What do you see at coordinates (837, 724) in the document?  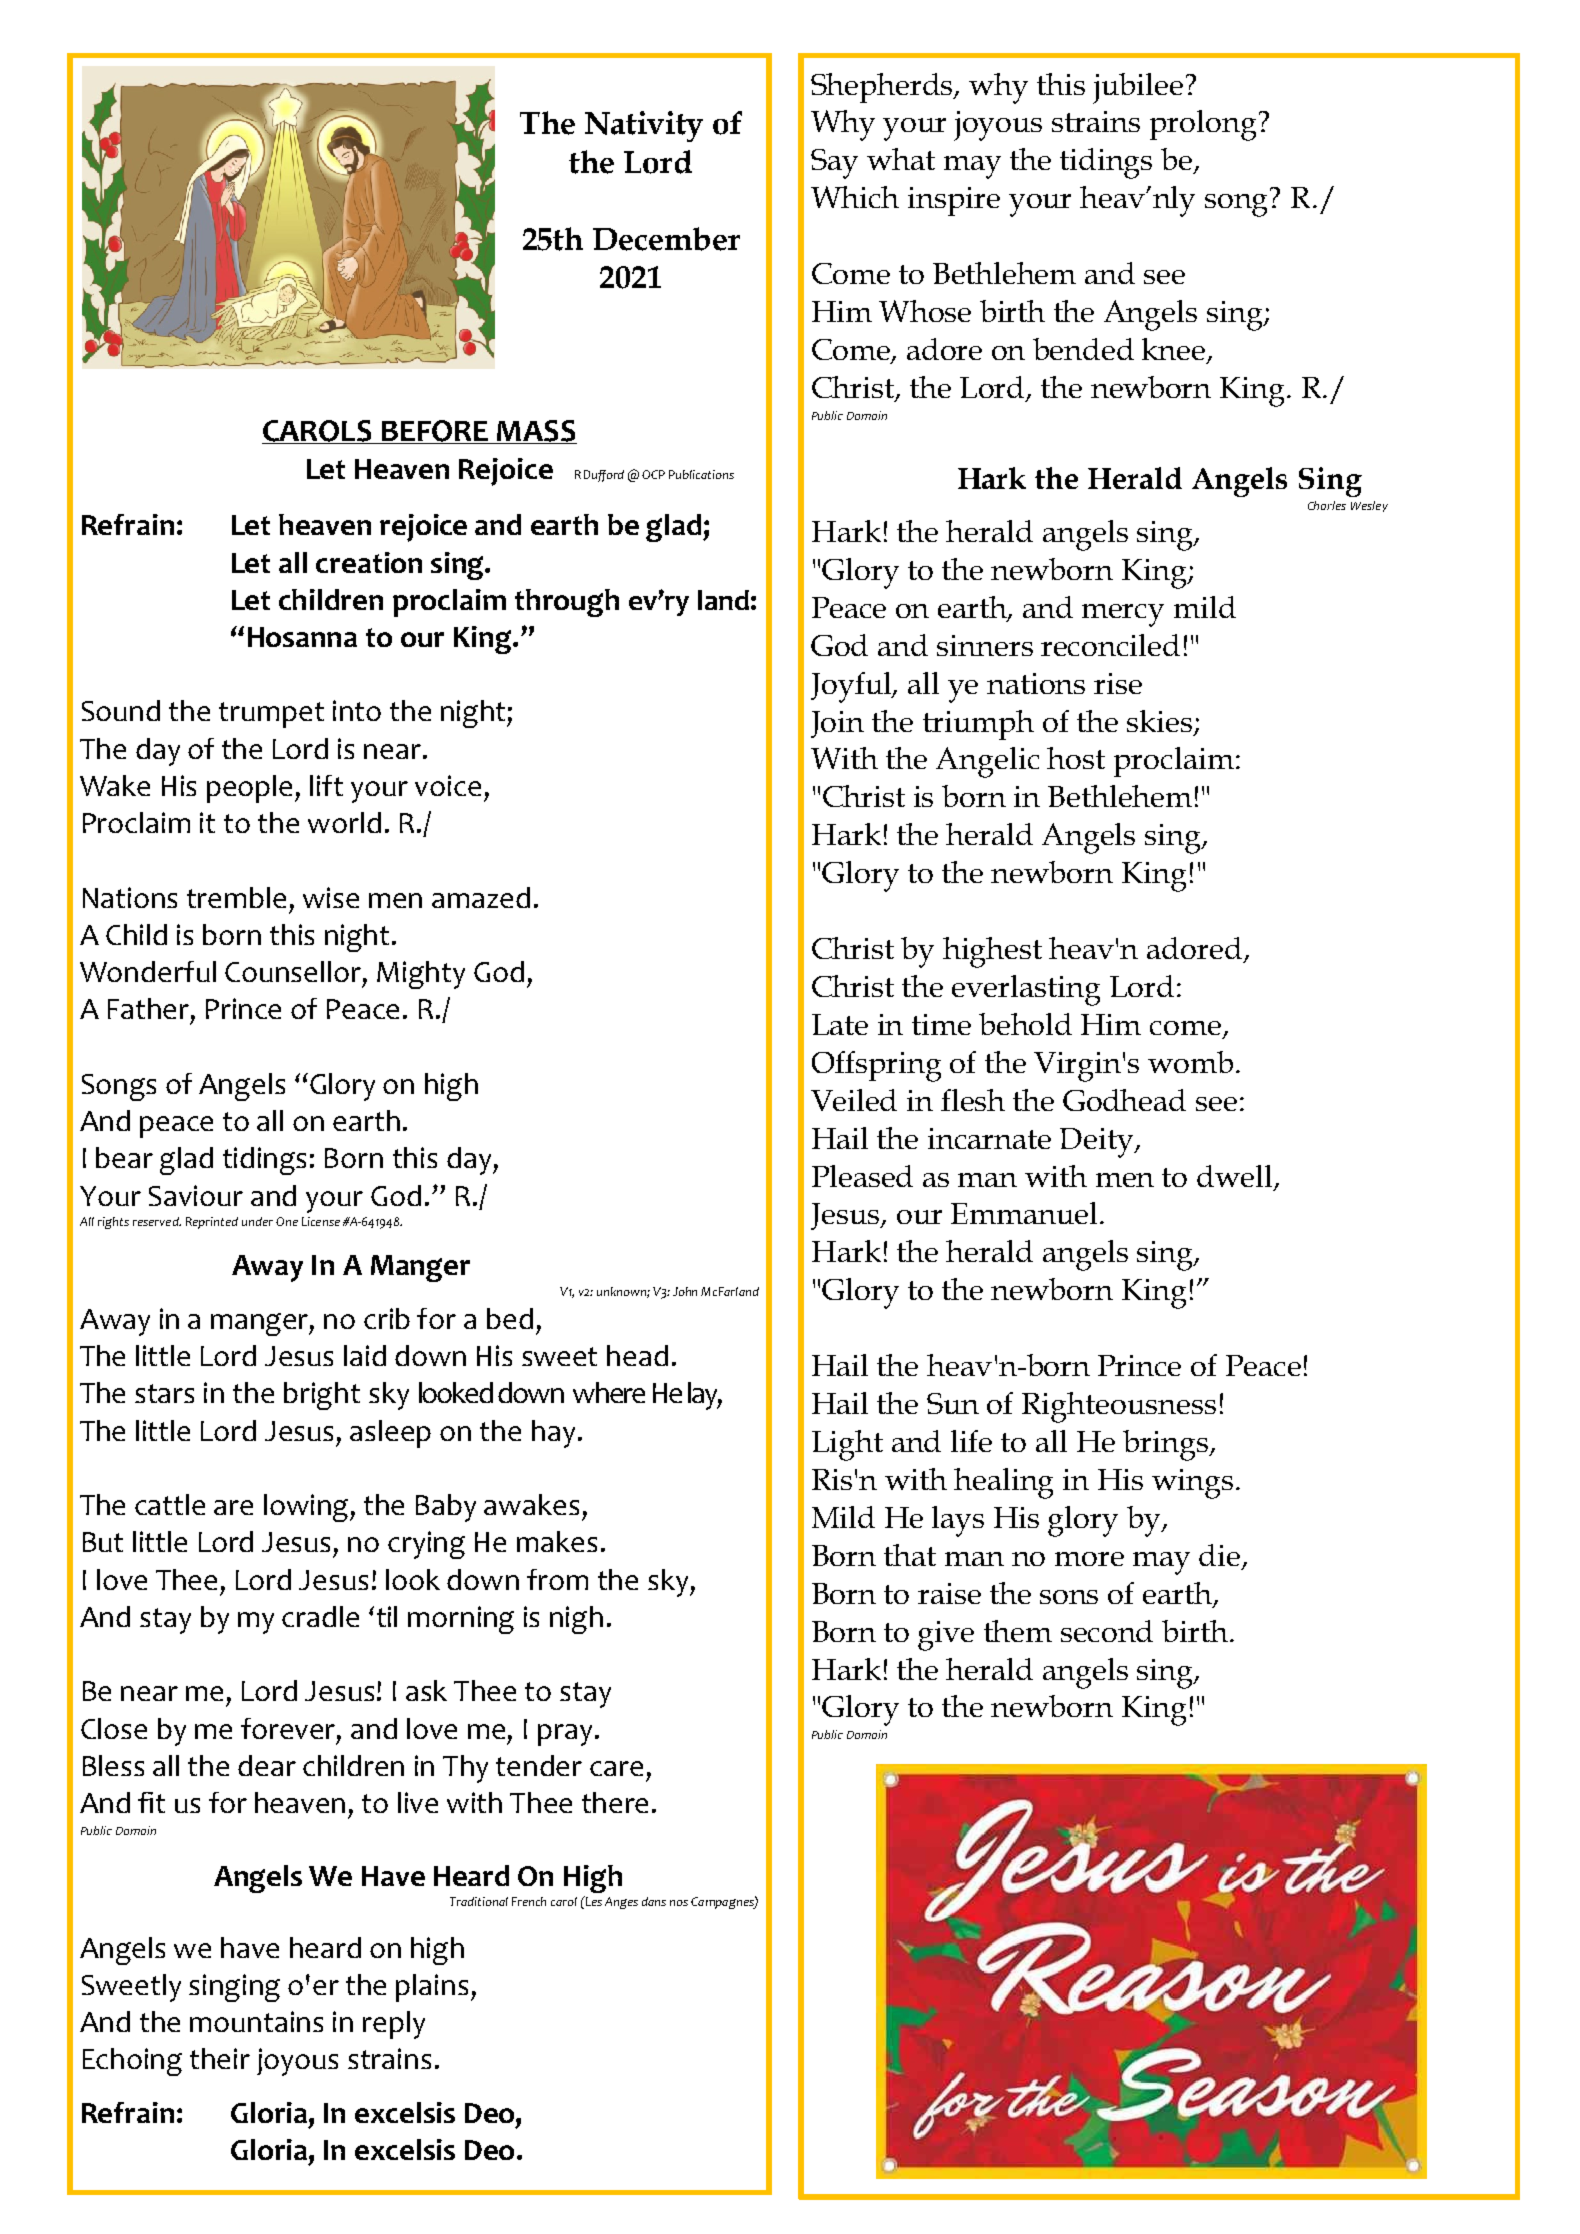 I see `Join` at bounding box center [837, 724].
